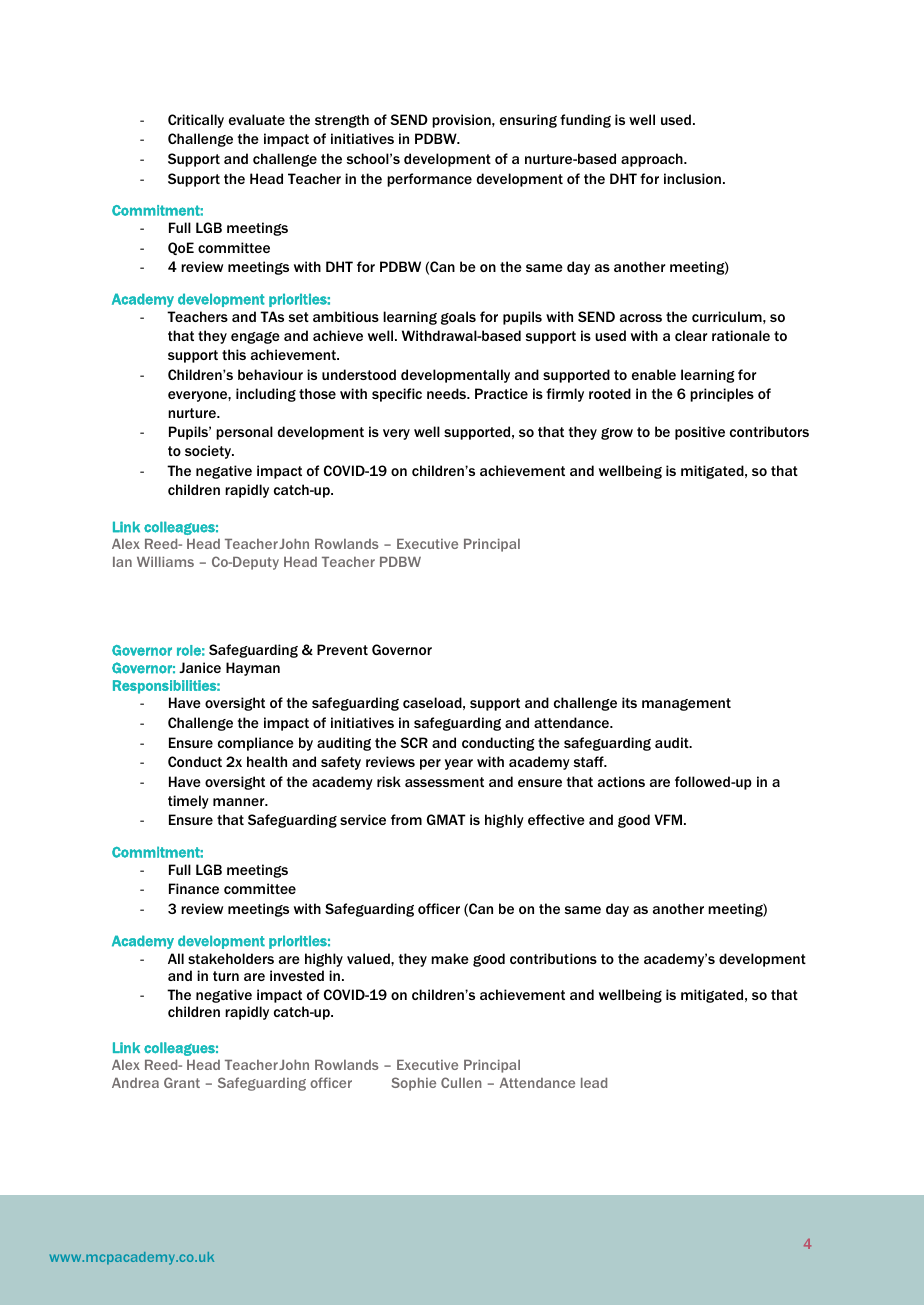 The height and width of the page is (1309, 924). Describe the element at coordinates (448, 393) in the page. I see `needs` at that location.
